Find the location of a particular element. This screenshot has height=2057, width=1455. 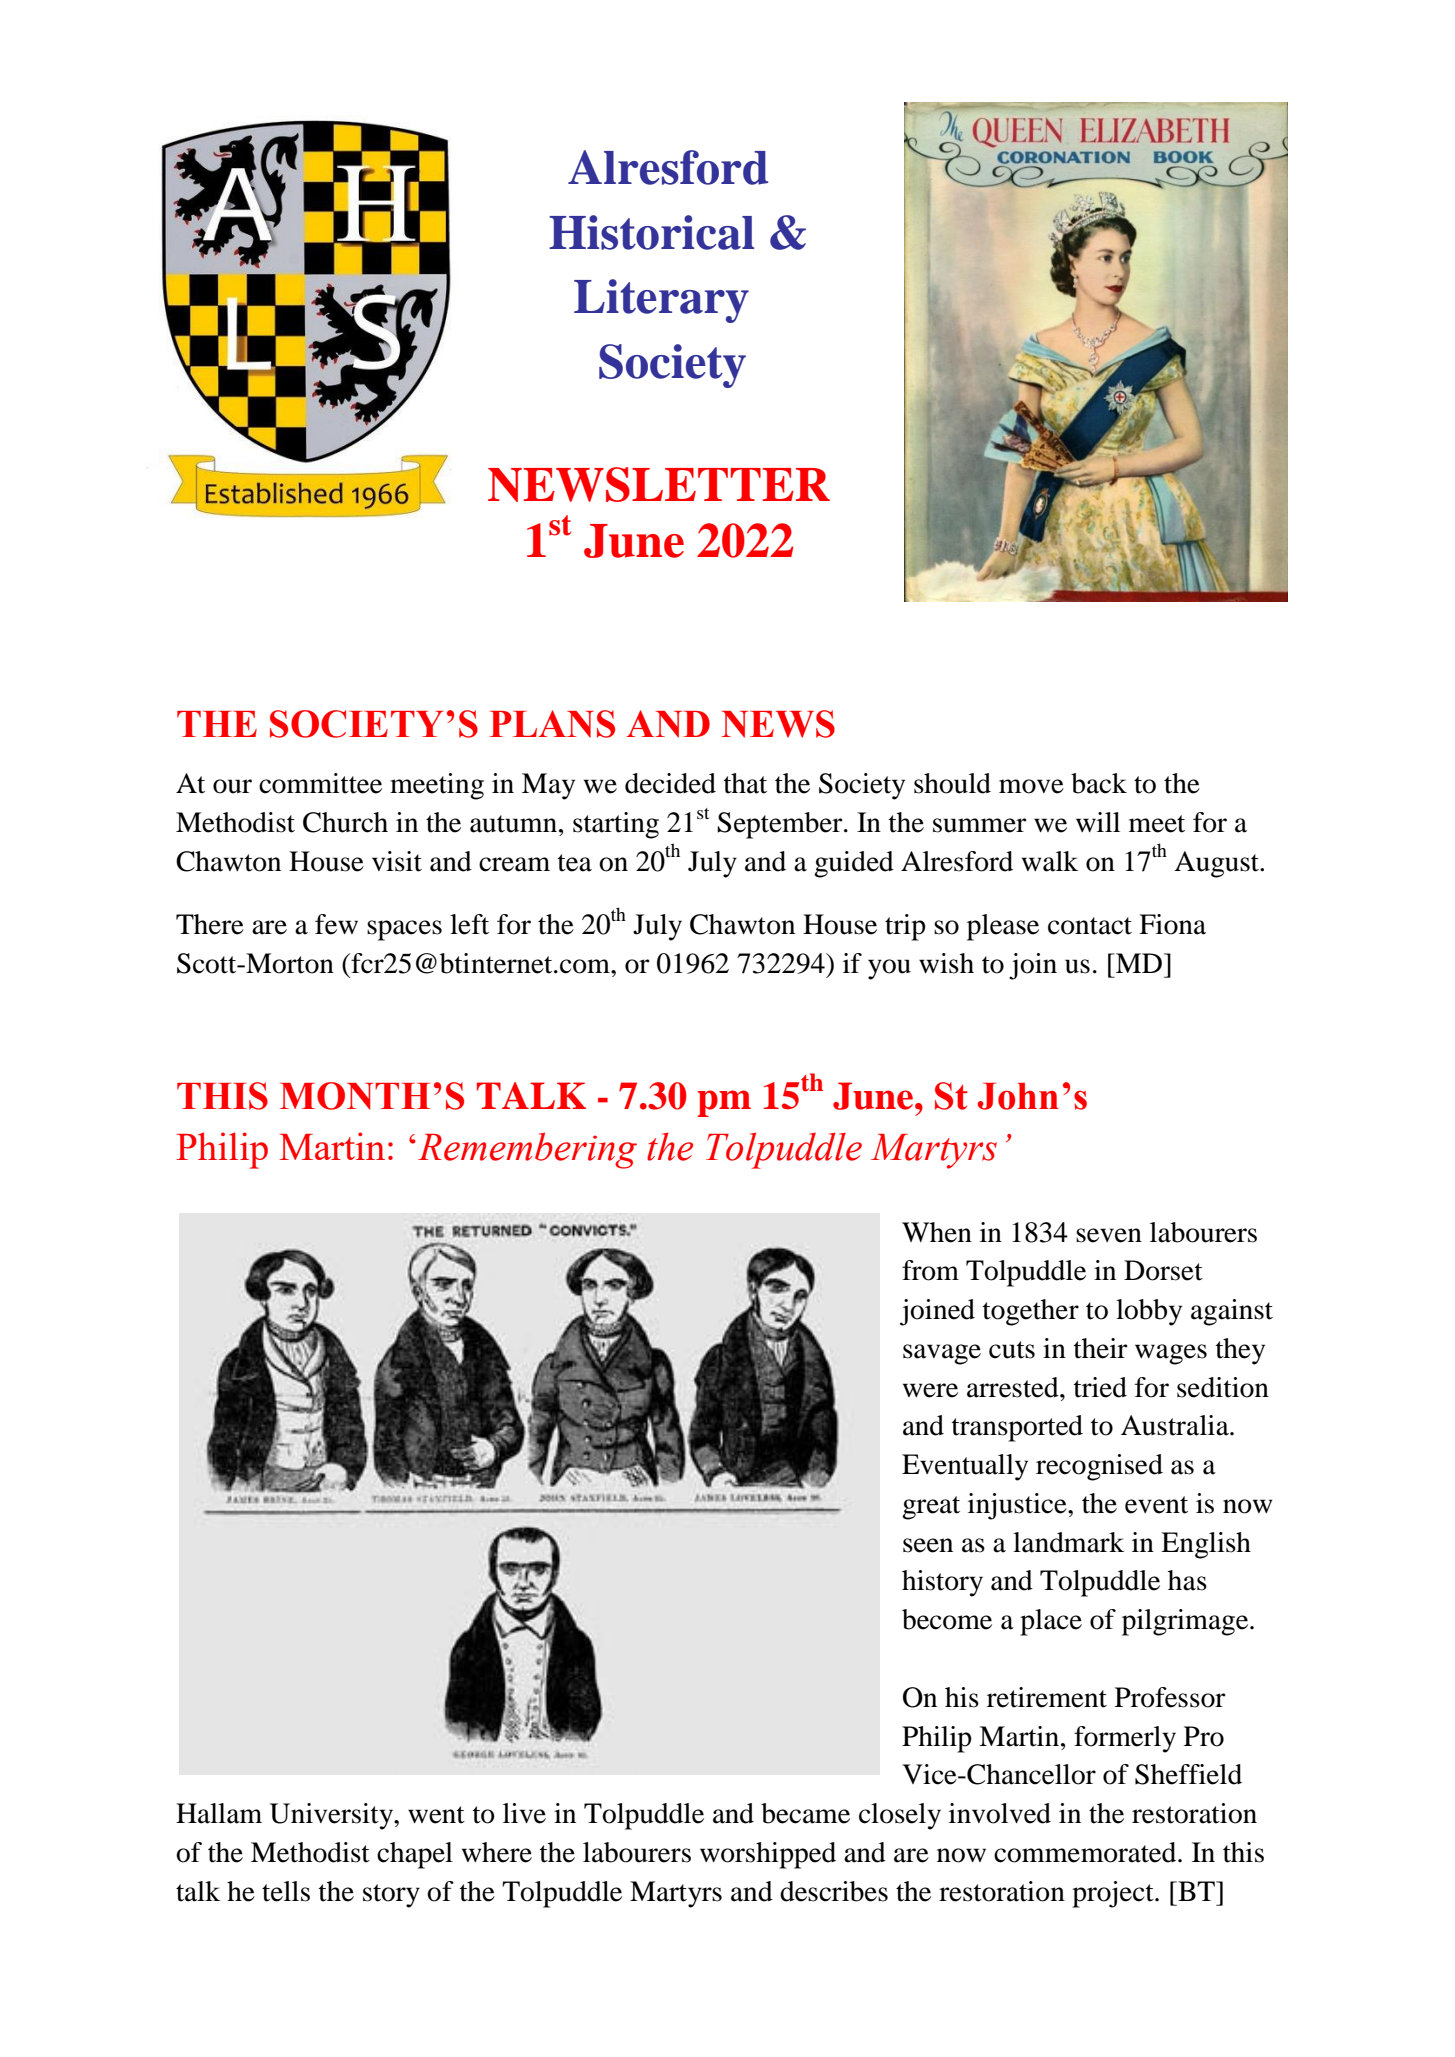

worshipped is located at coordinates (768, 1855).
